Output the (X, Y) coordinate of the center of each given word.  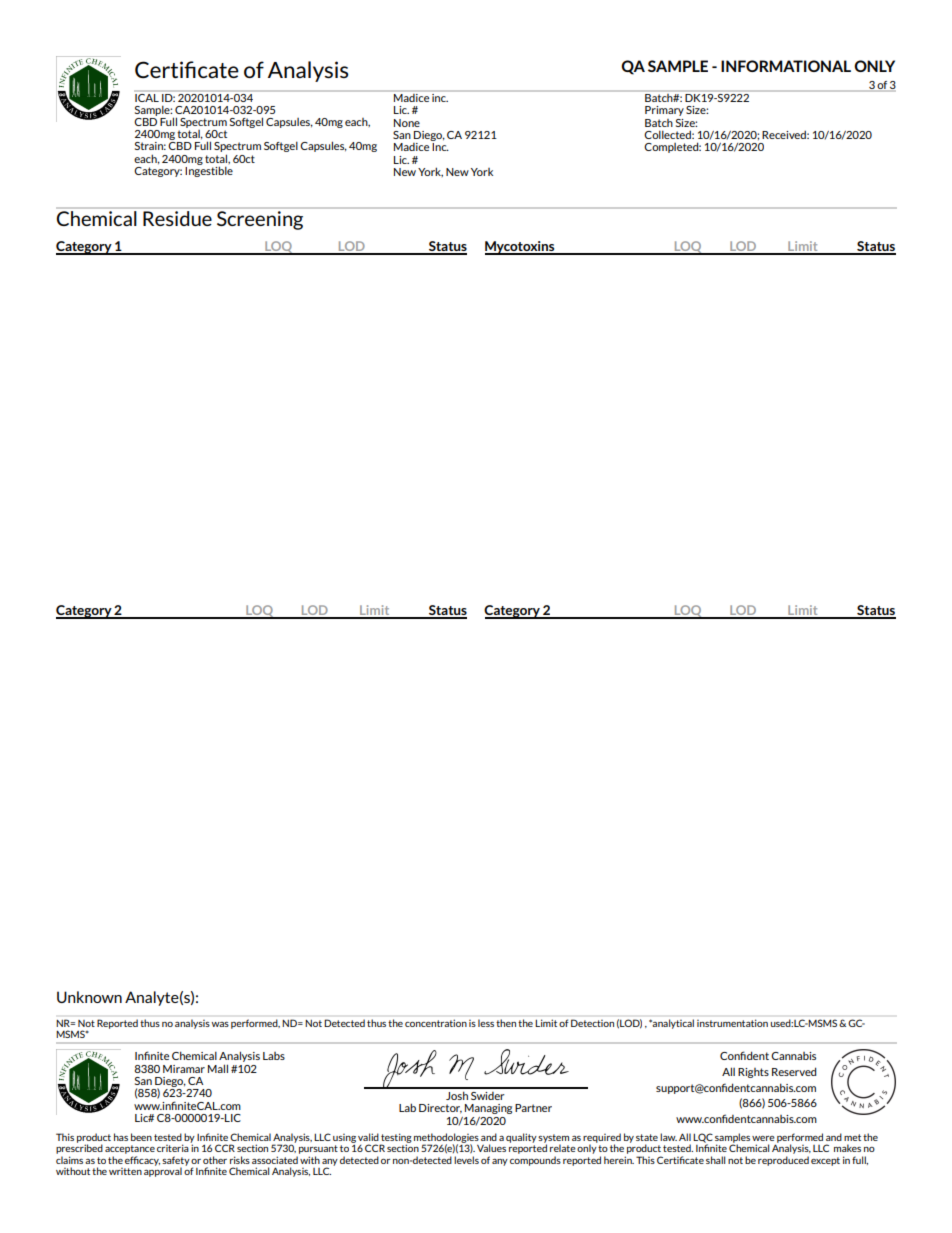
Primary (664, 111)
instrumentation (732, 1023)
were (763, 1138)
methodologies (446, 1139)
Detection (592, 1023)
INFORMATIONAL (786, 66)
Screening (260, 220)
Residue (177, 218)
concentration (436, 1023)
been (141, 1137)
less (486, 1023)
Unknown (89, 997)
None (407, 123)
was (220, 1024)
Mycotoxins (521, 248)
